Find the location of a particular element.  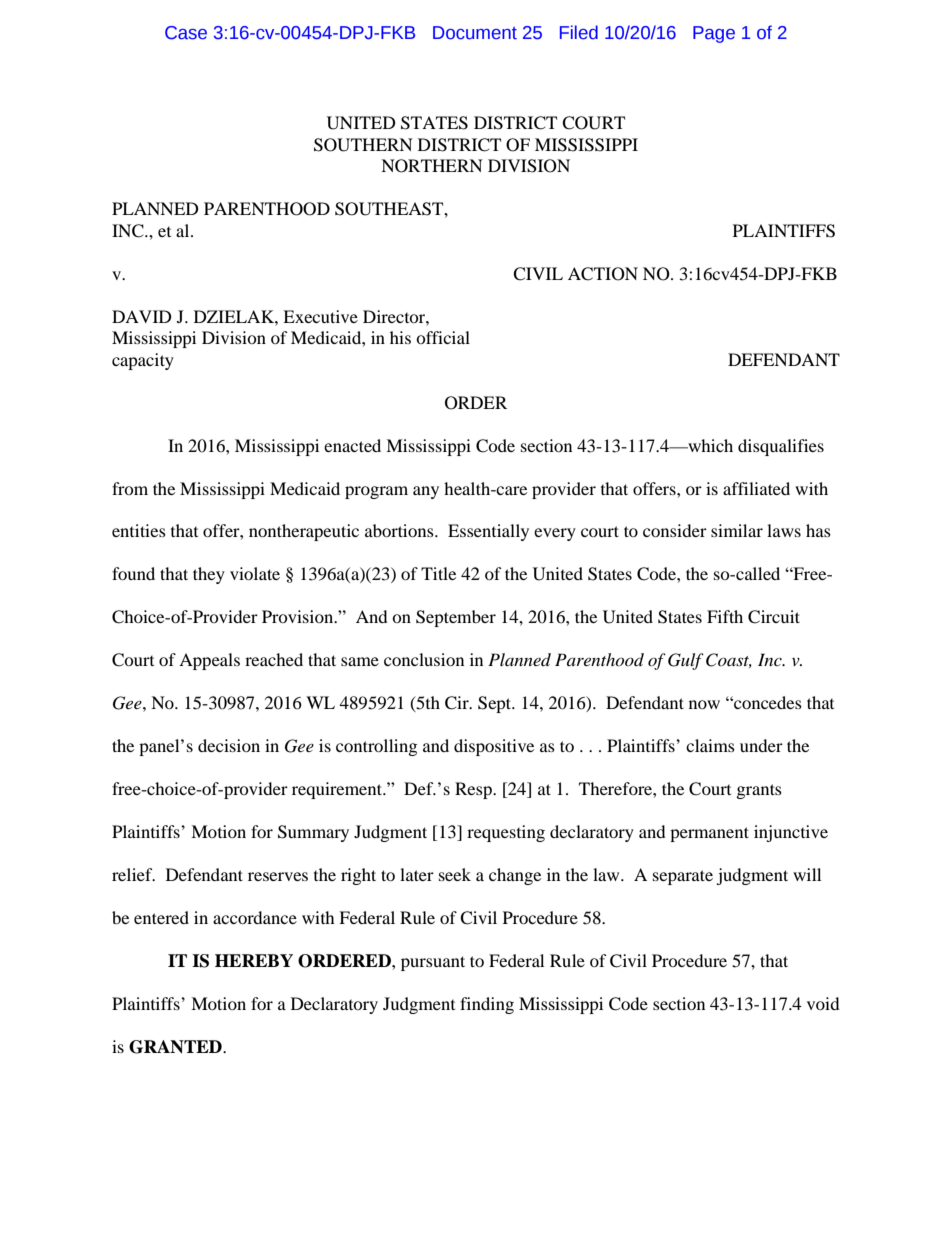

Case is located at coordinates (186, 33).
